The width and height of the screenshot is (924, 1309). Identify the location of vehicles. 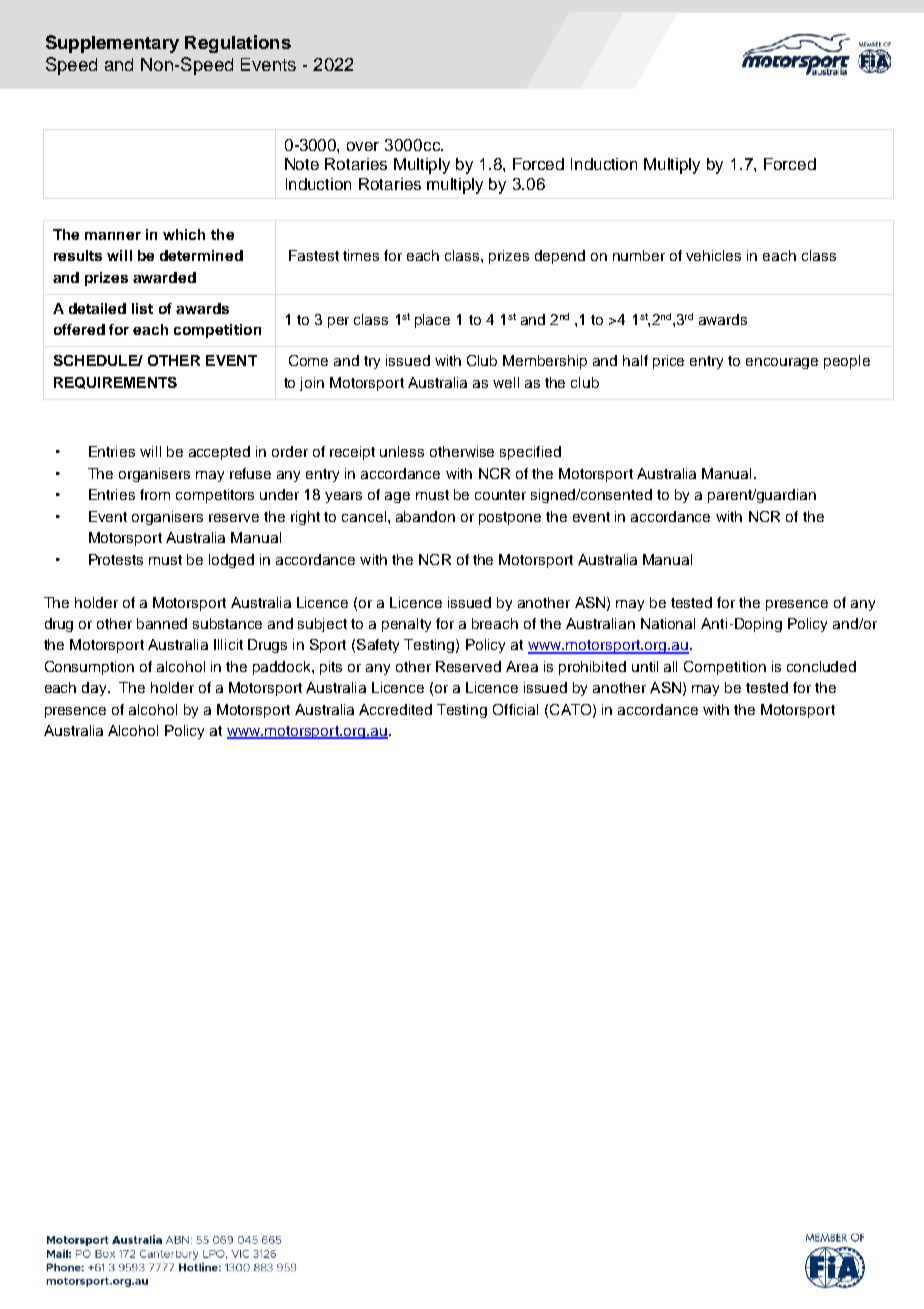
(713, 255).
